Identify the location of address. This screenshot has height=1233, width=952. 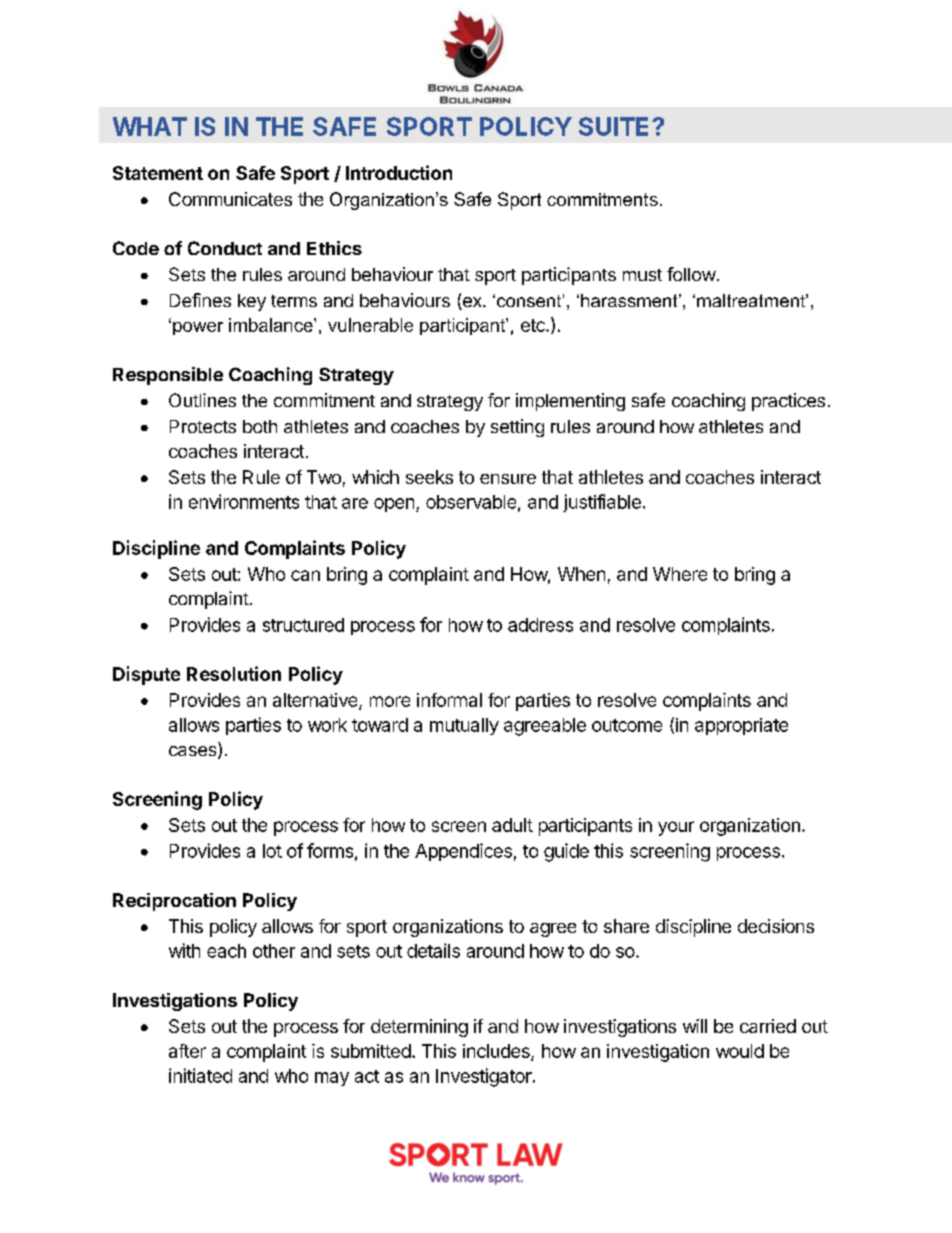
(540, 625).
